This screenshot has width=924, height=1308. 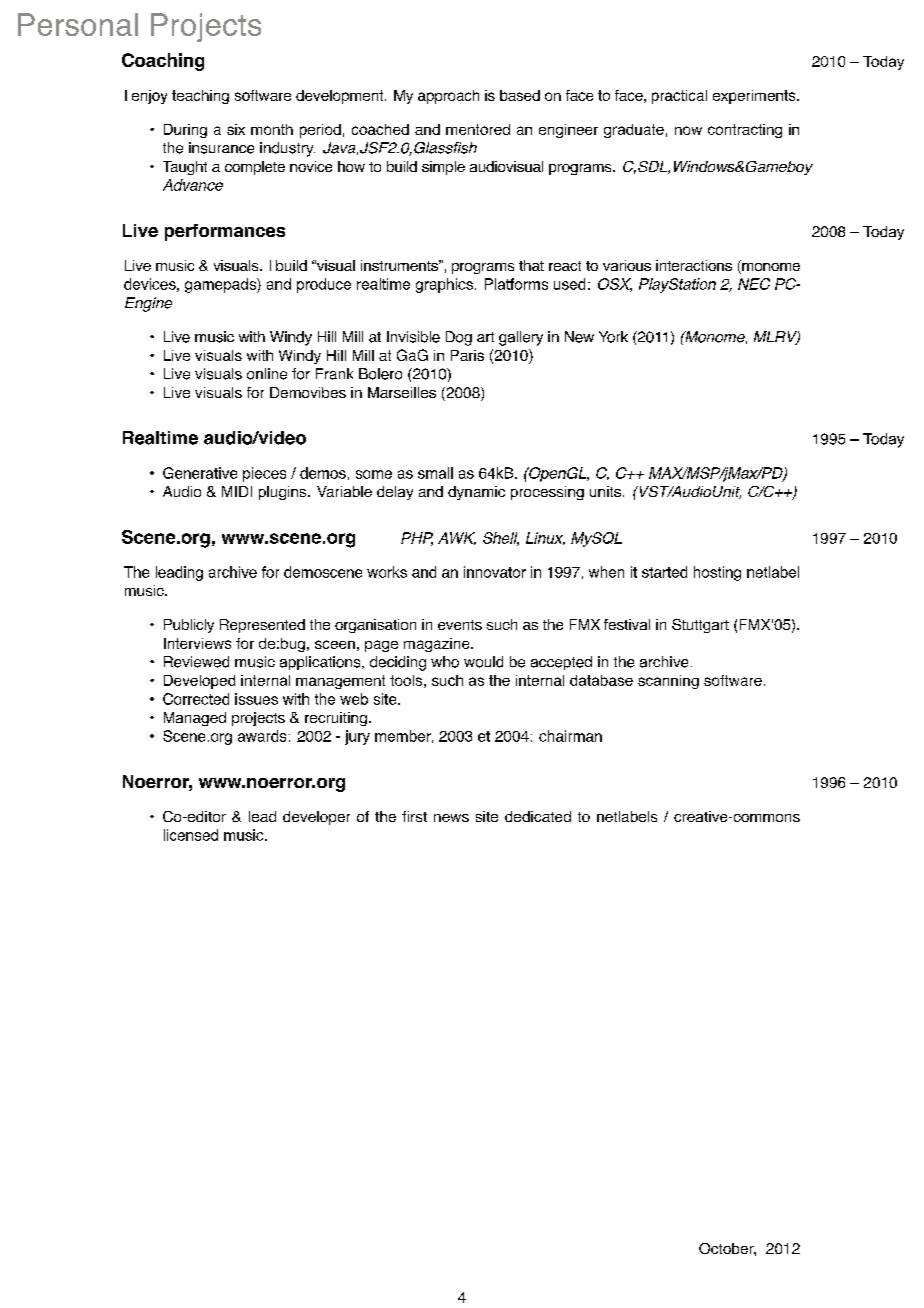 What do you see at coordinates (605, 491) in the screenshot?
I see `units` at bounding box center [605, 491].
